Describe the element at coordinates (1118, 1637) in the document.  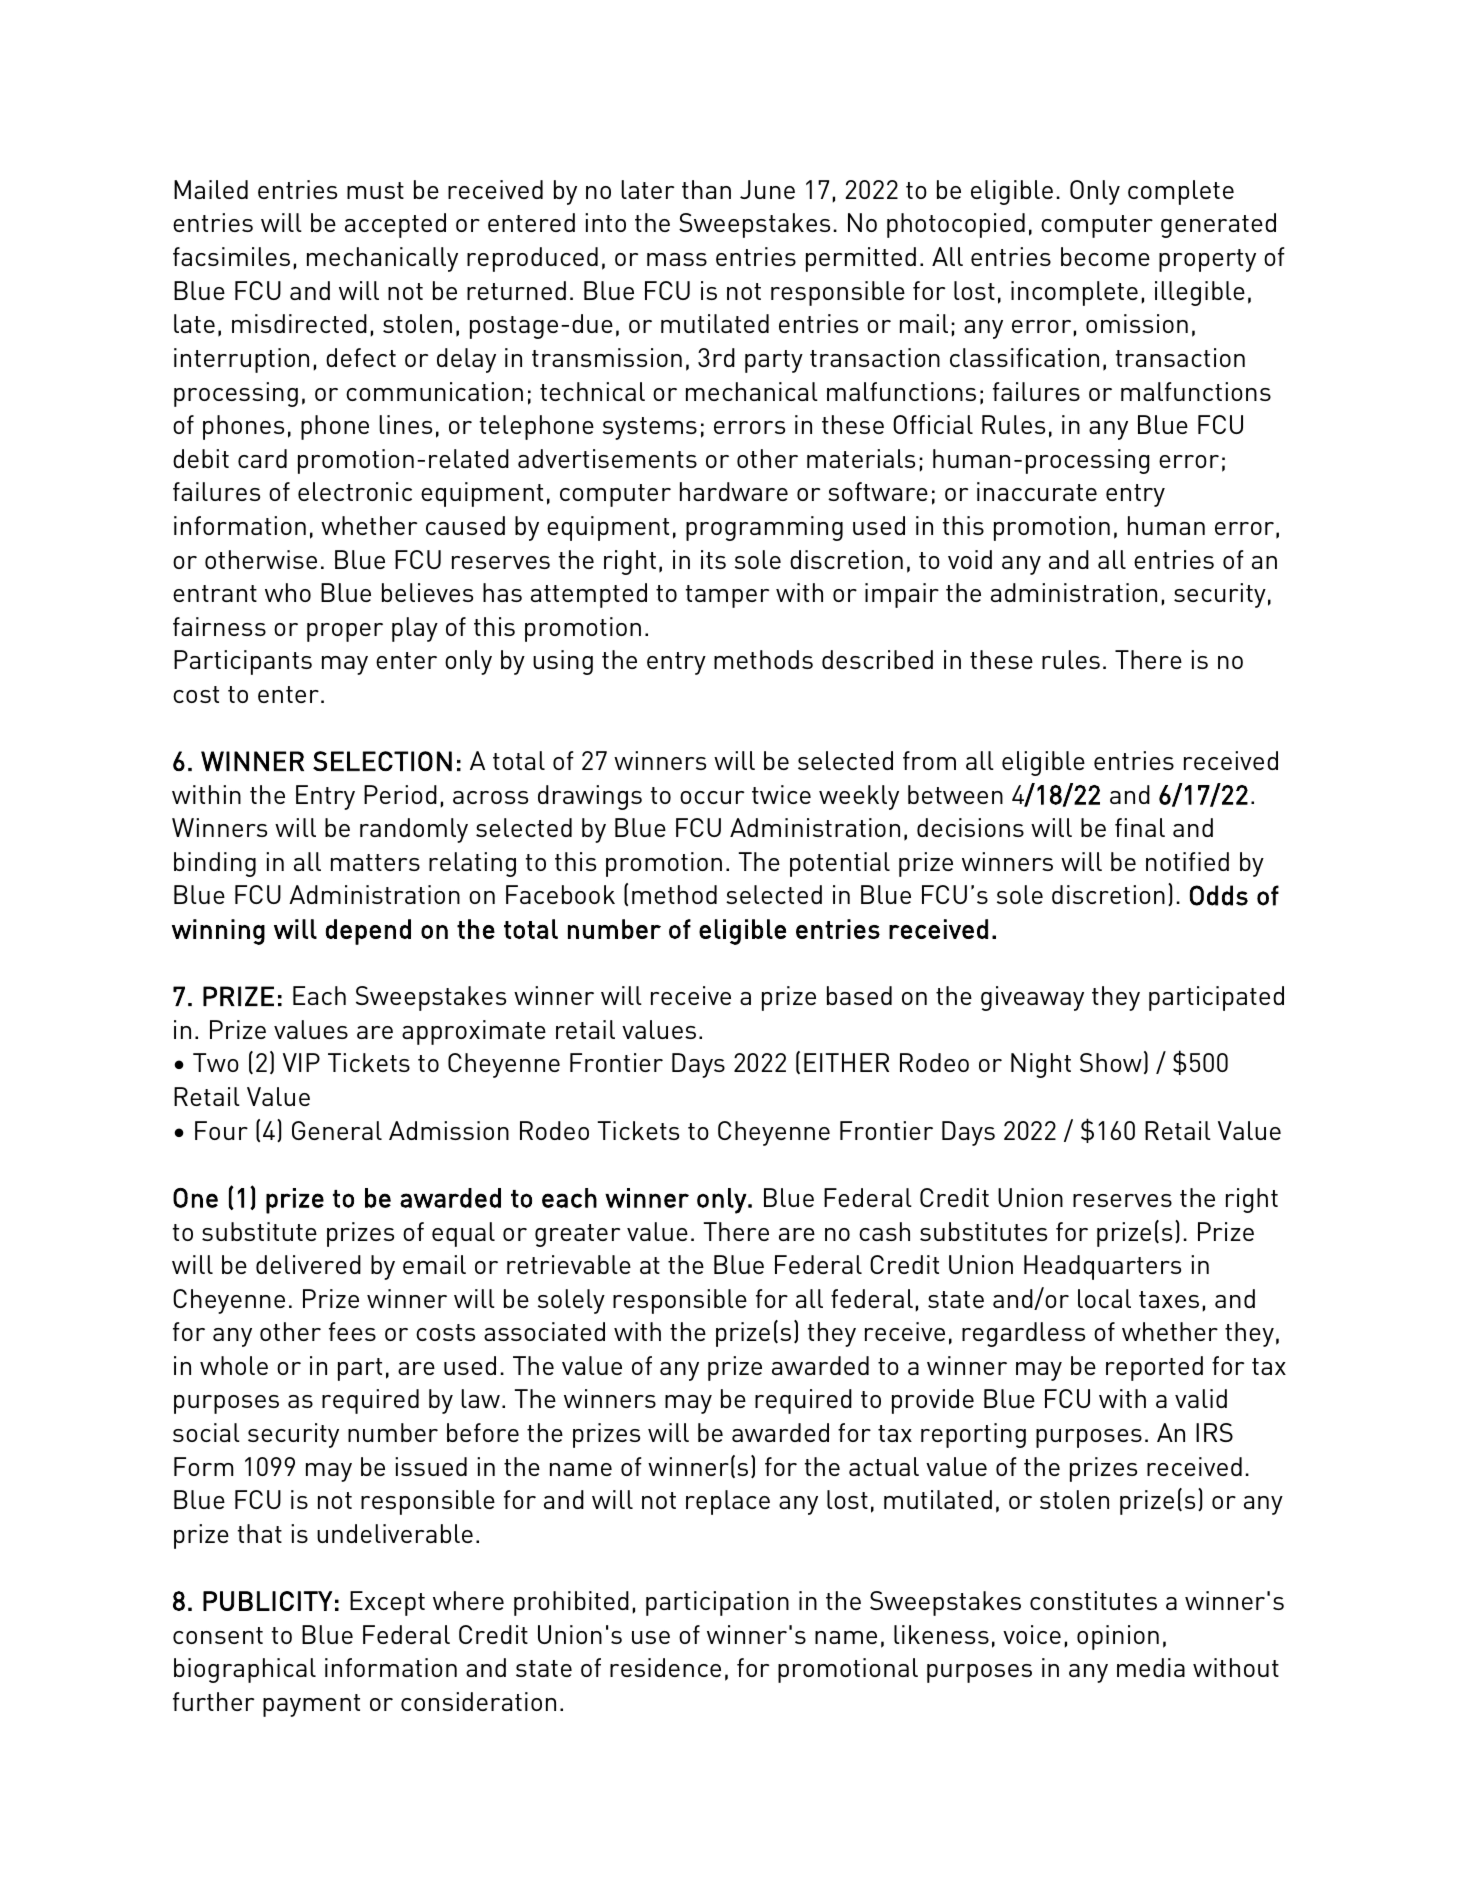
I see `opinion` at that location.
